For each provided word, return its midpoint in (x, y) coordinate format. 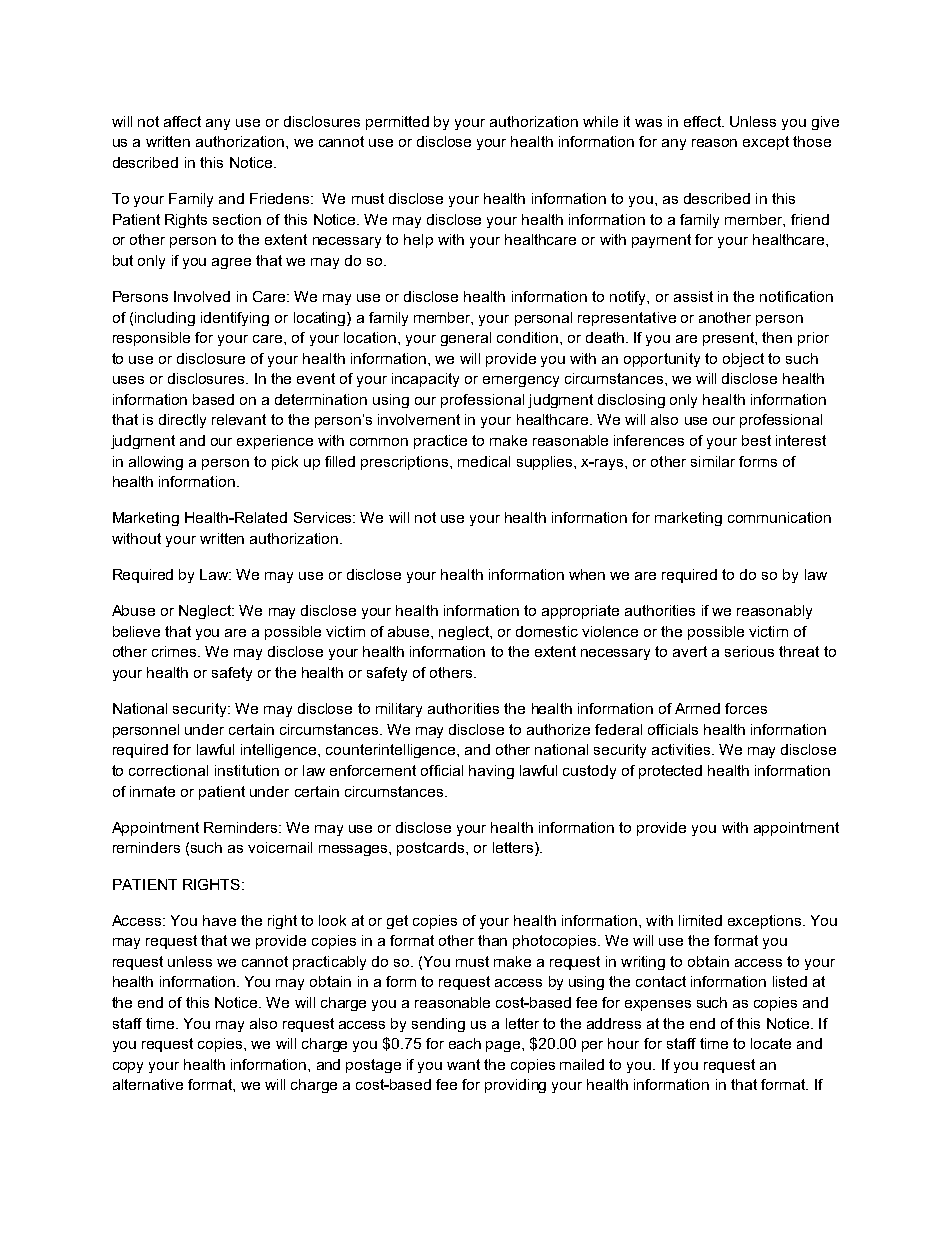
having (491, 772)
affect (182, 121)
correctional (168, 770)
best (756, 440)
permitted (397, 123)
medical (484, 461)
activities (682, 749)
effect (704, 121)
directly (182, 421)
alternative (148, 1084)
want (463, 1064)
